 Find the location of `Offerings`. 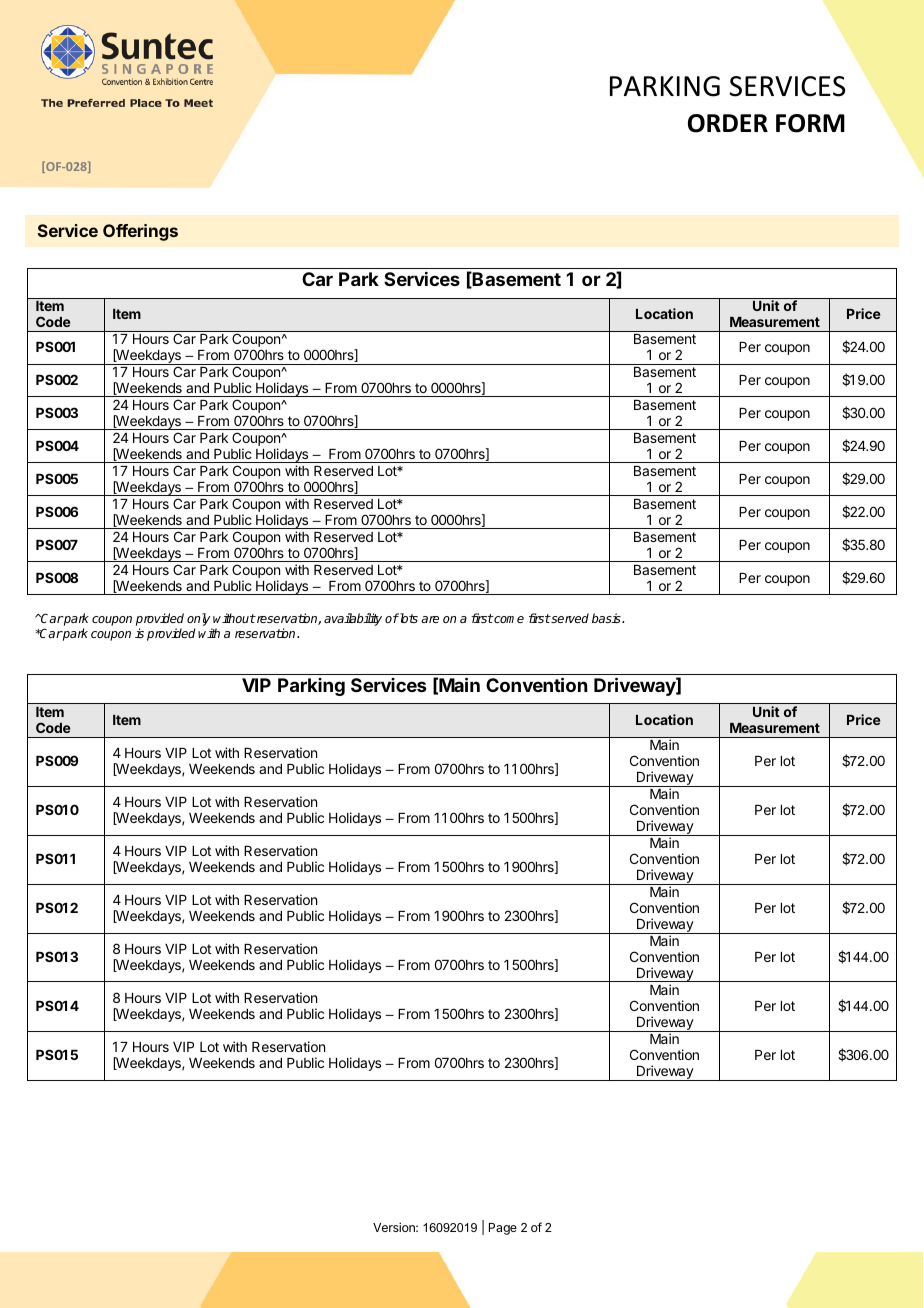

Offerings is located at coordinates (140, 232).
